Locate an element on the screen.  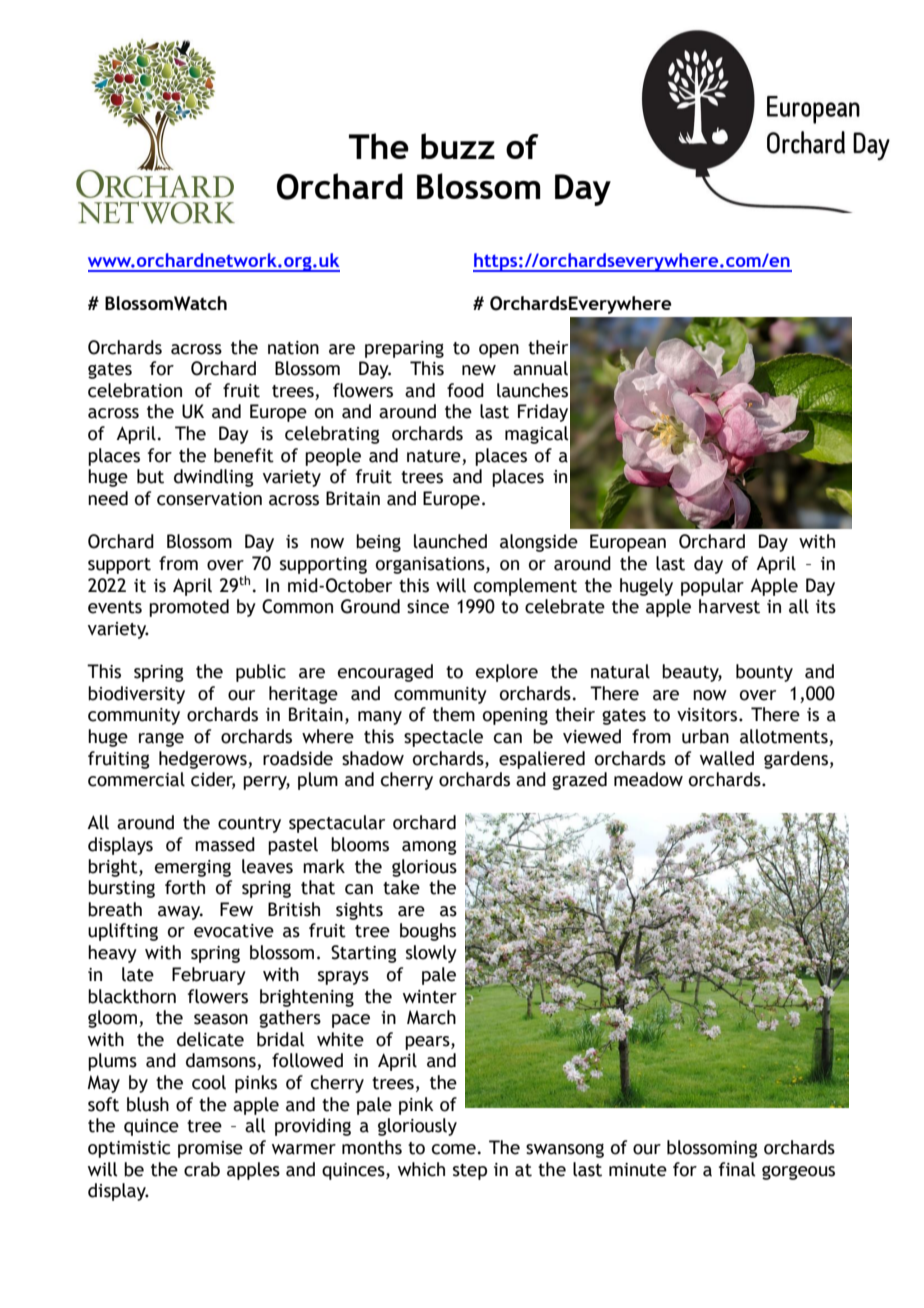
walled is located at coordinates (727, 758).
